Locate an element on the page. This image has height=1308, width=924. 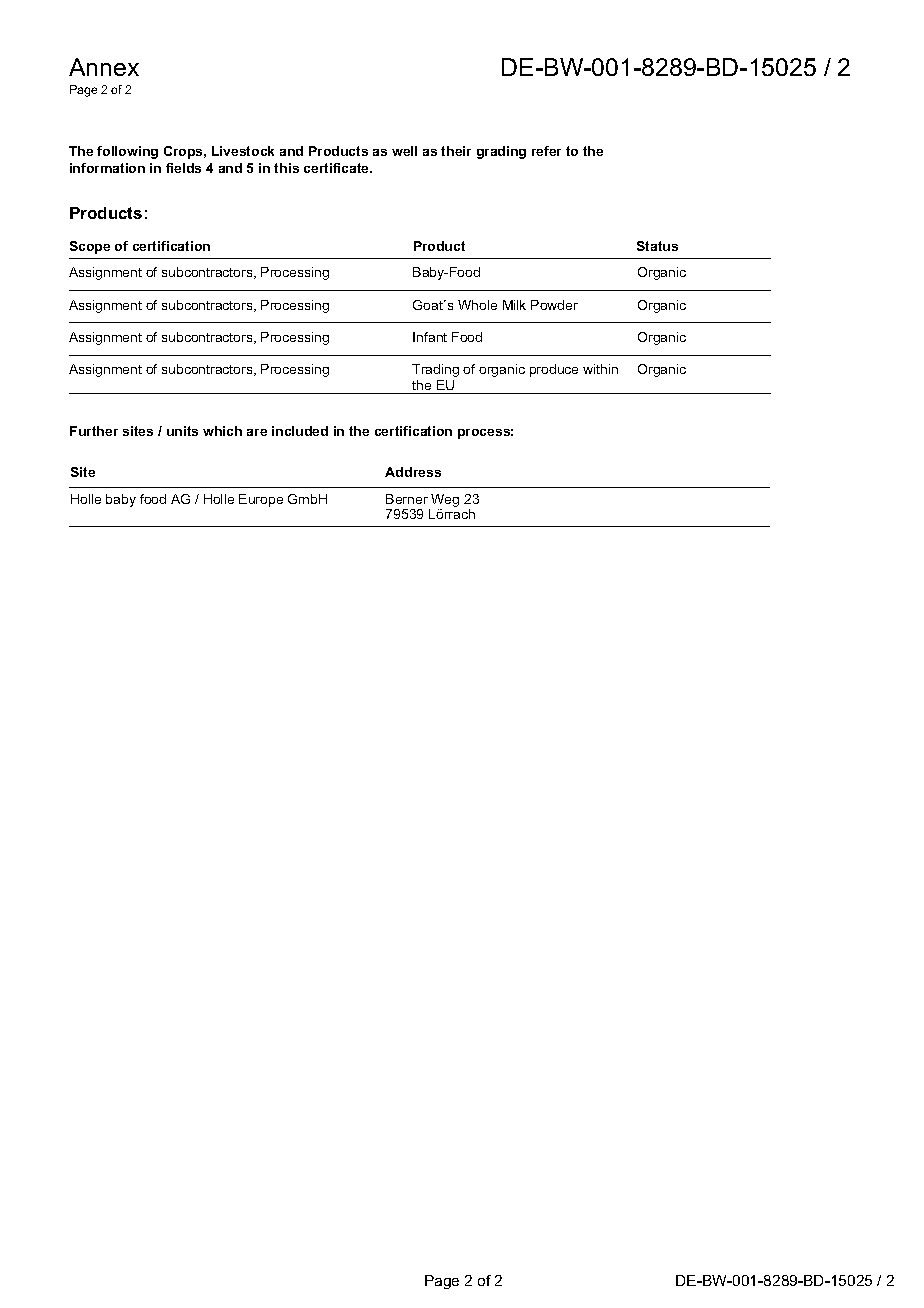
certificate is located at coordinates (338, 168).
